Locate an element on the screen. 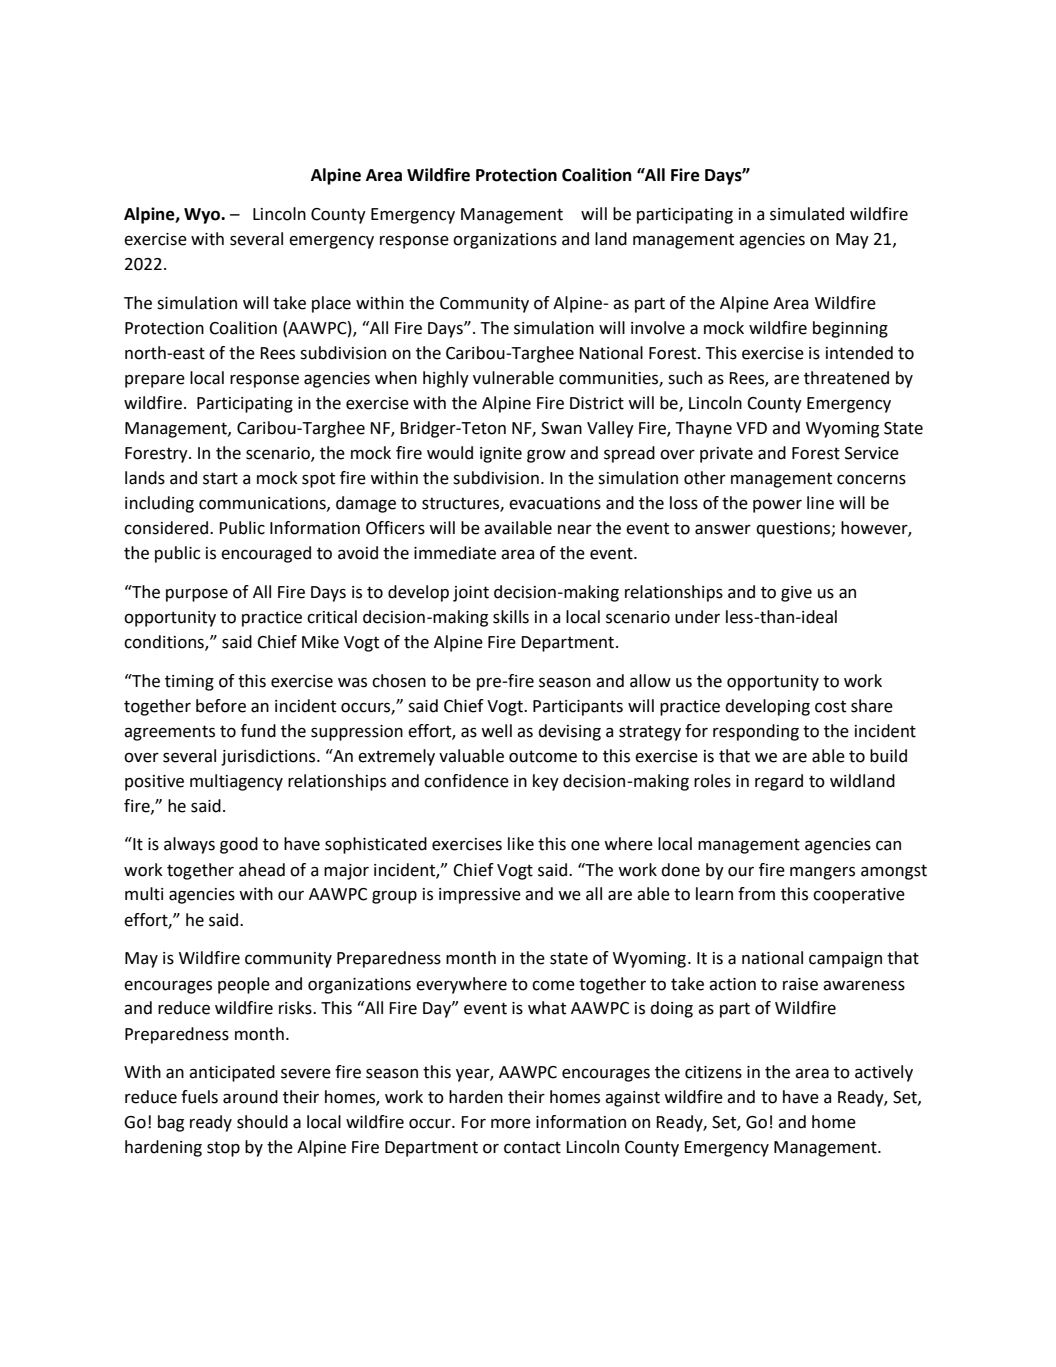  cost is located at coordinates (830, 706).
